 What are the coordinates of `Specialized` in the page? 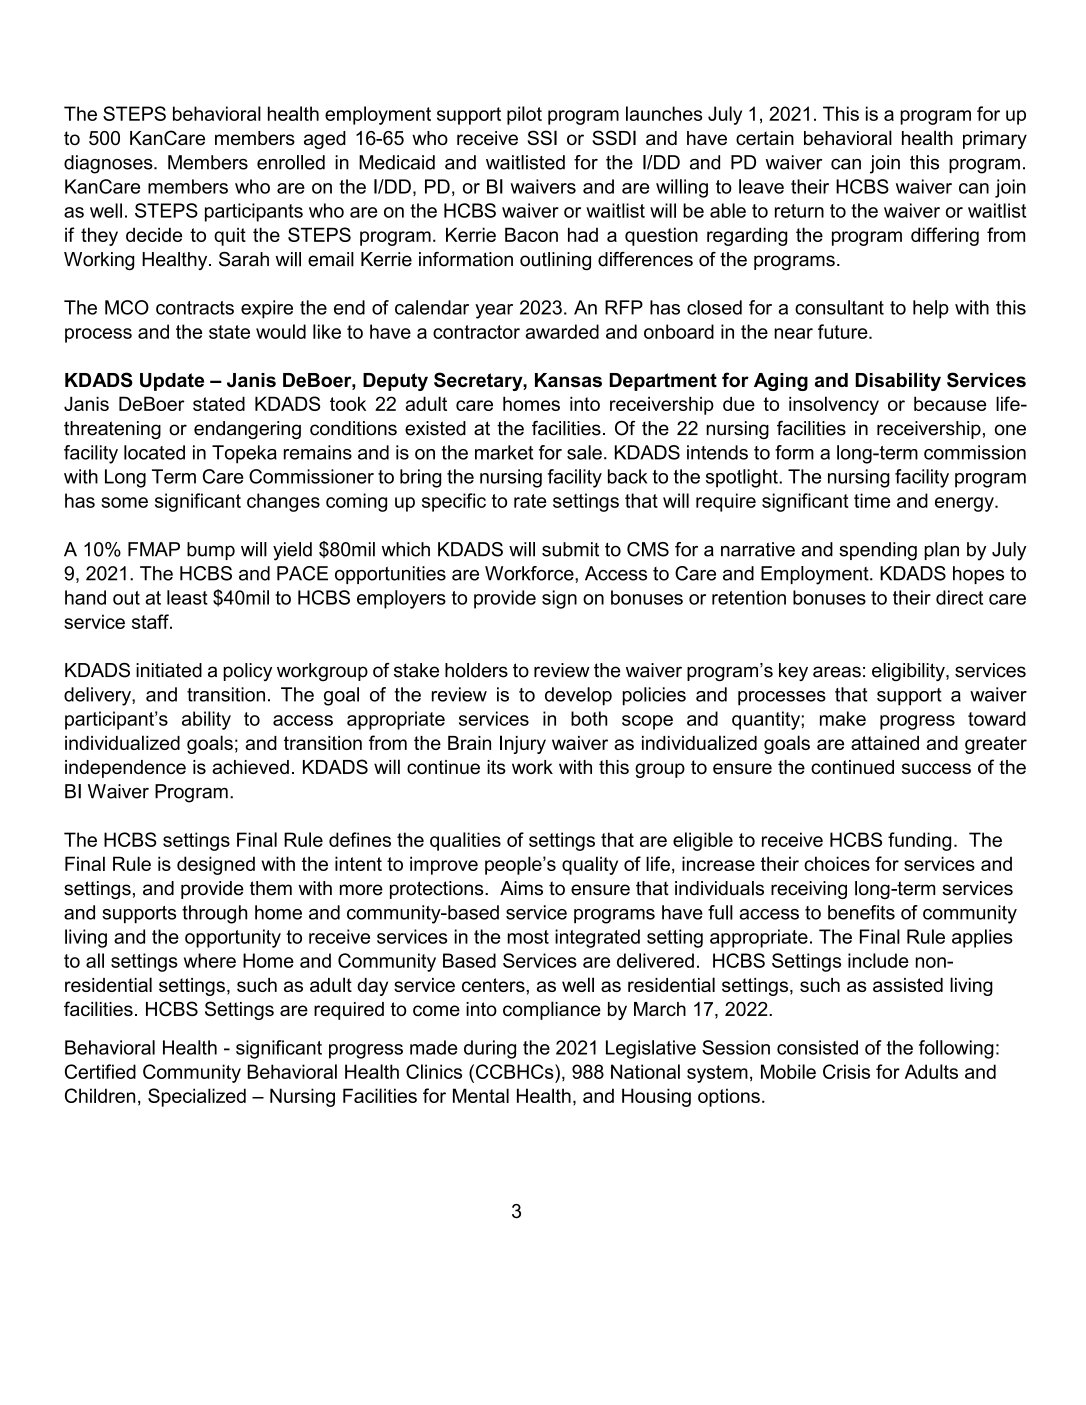 It's located at (197, 1097).
